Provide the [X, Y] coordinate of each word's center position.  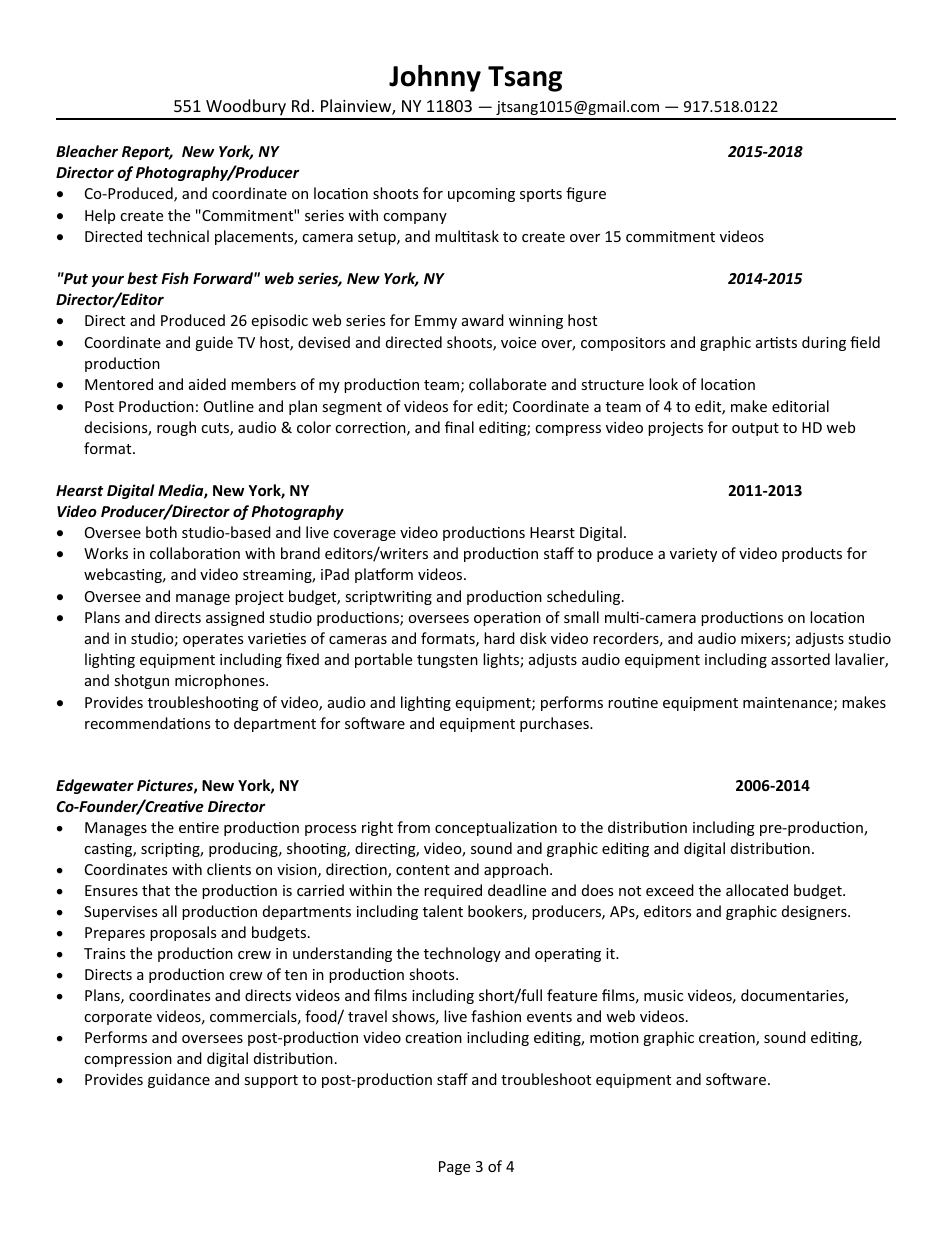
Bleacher [87, 151]
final [459, 427]
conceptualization [496, 828]
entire [199, 827]
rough [176, 428]
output [755, 429]
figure [586, 194]
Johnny [435, 78]
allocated [757, 890]
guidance [179, 1080]
